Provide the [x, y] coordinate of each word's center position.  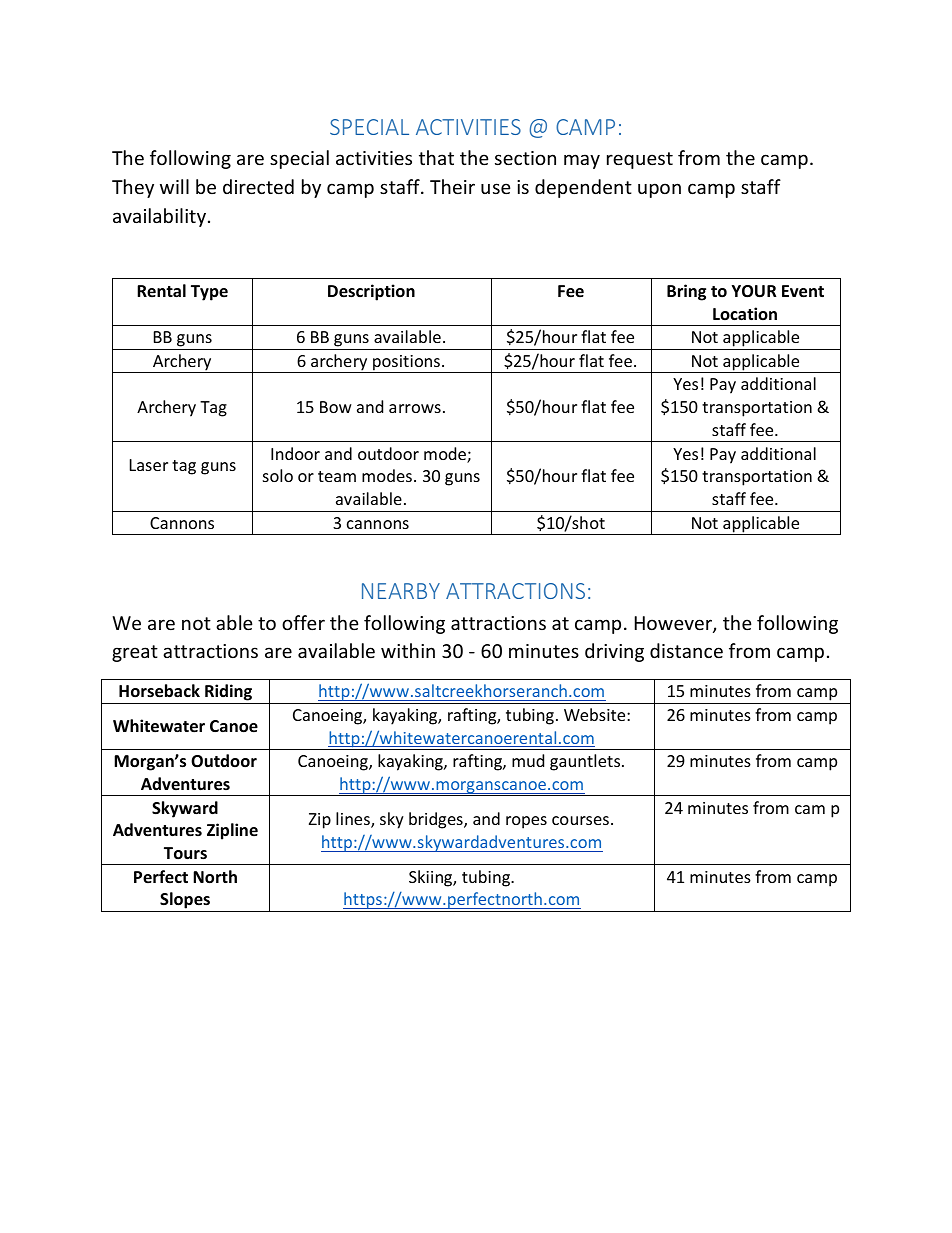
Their [452, 186]
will [174, 186]
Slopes [185, 902]
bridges [437, 820]
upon [659, 190]
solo [278, 475]
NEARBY [401, 591]
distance [686, 650]
